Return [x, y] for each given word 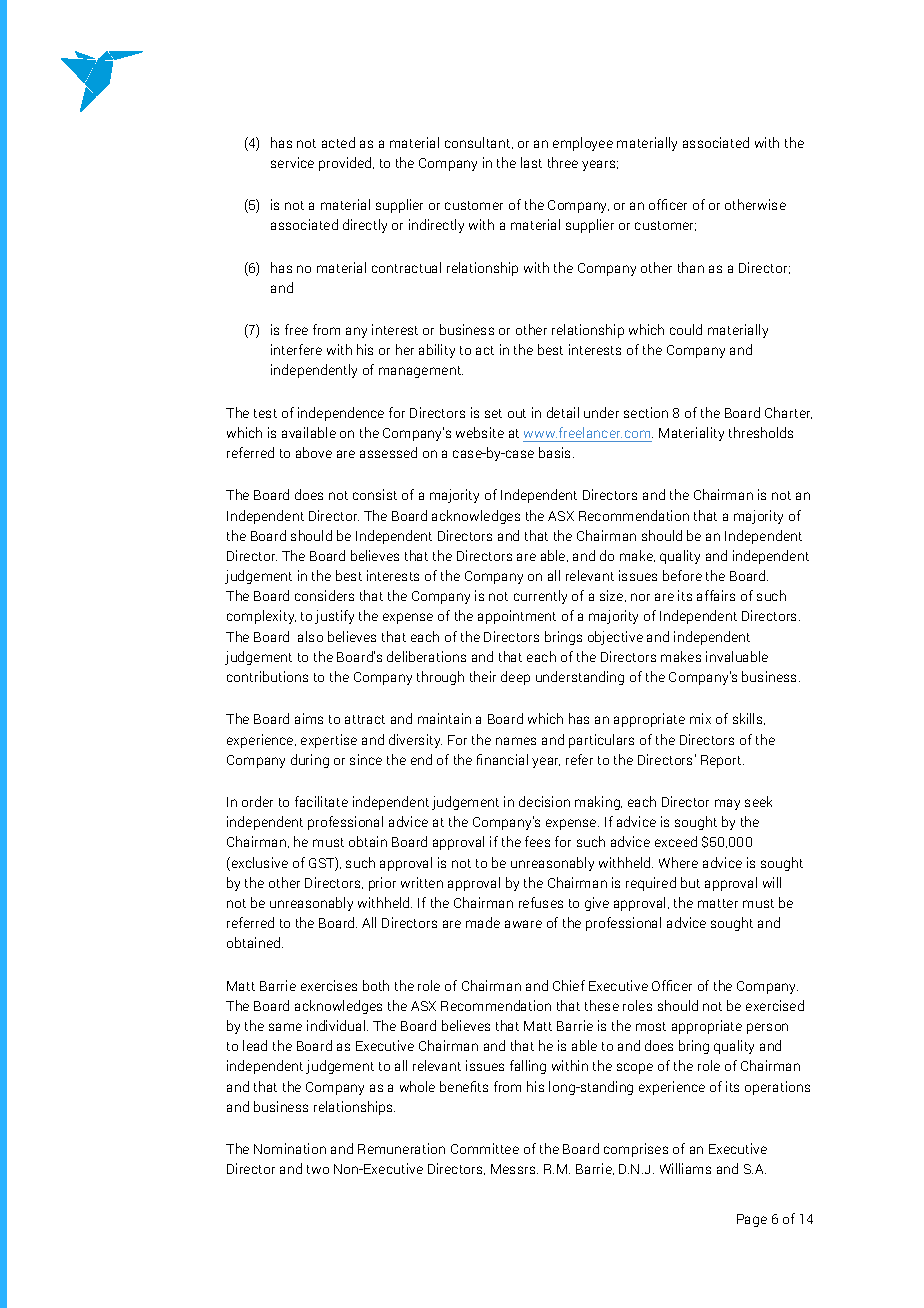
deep [515, 678]
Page [752, 1220]
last [531, 162]
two [318, 1169]
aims [309, 718]
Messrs [514, 1169]
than [691, 267]
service [292, 162]
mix [700, 718]
